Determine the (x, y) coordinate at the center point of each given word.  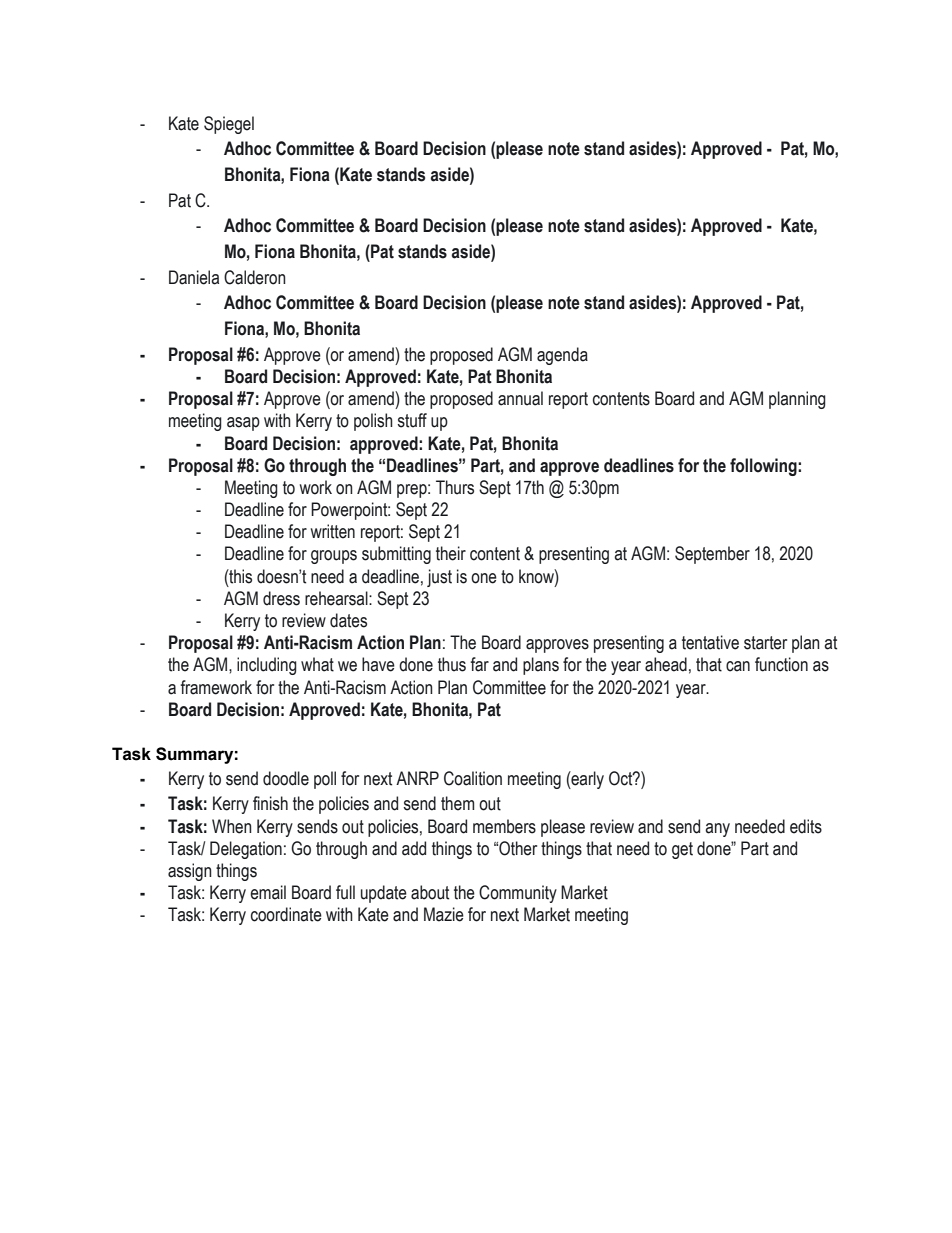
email (268, 892)
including (267, 666)
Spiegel (229, 125)
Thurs (455, 487)
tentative (710, 642)
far (479, 664)
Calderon (255, 277)
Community (518, 894)
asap (243, 424)
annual (520, 398)
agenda (562, 356)
